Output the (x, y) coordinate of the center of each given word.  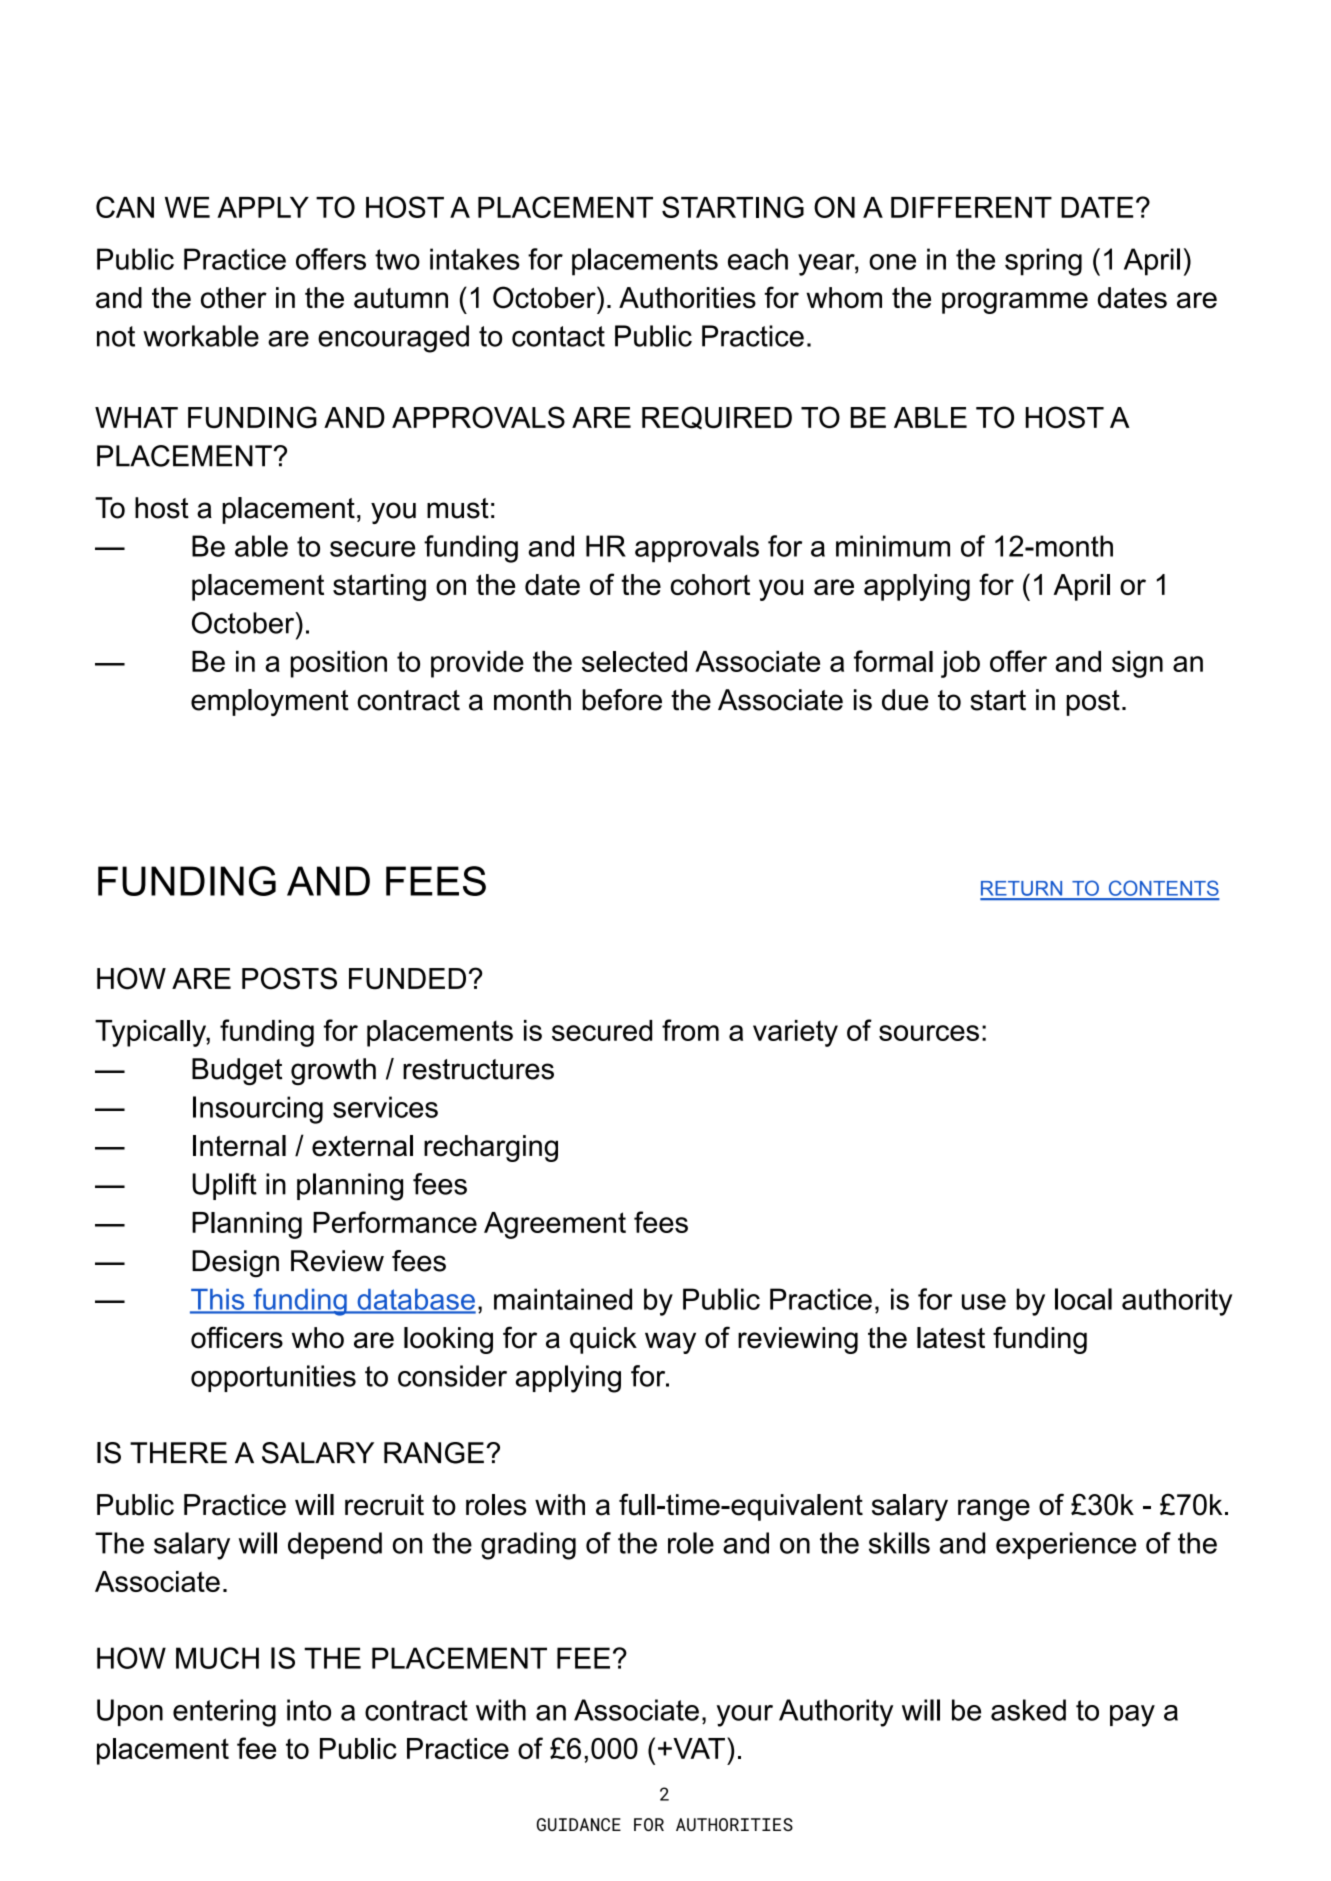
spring (1043, 262)
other (234, 298)
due (905, 700)
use (984, 1302)
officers (237, 1337)
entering (224, 1713)
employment (270, 702)
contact (558, 336)
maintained (563, 1299)
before (622, 700)
